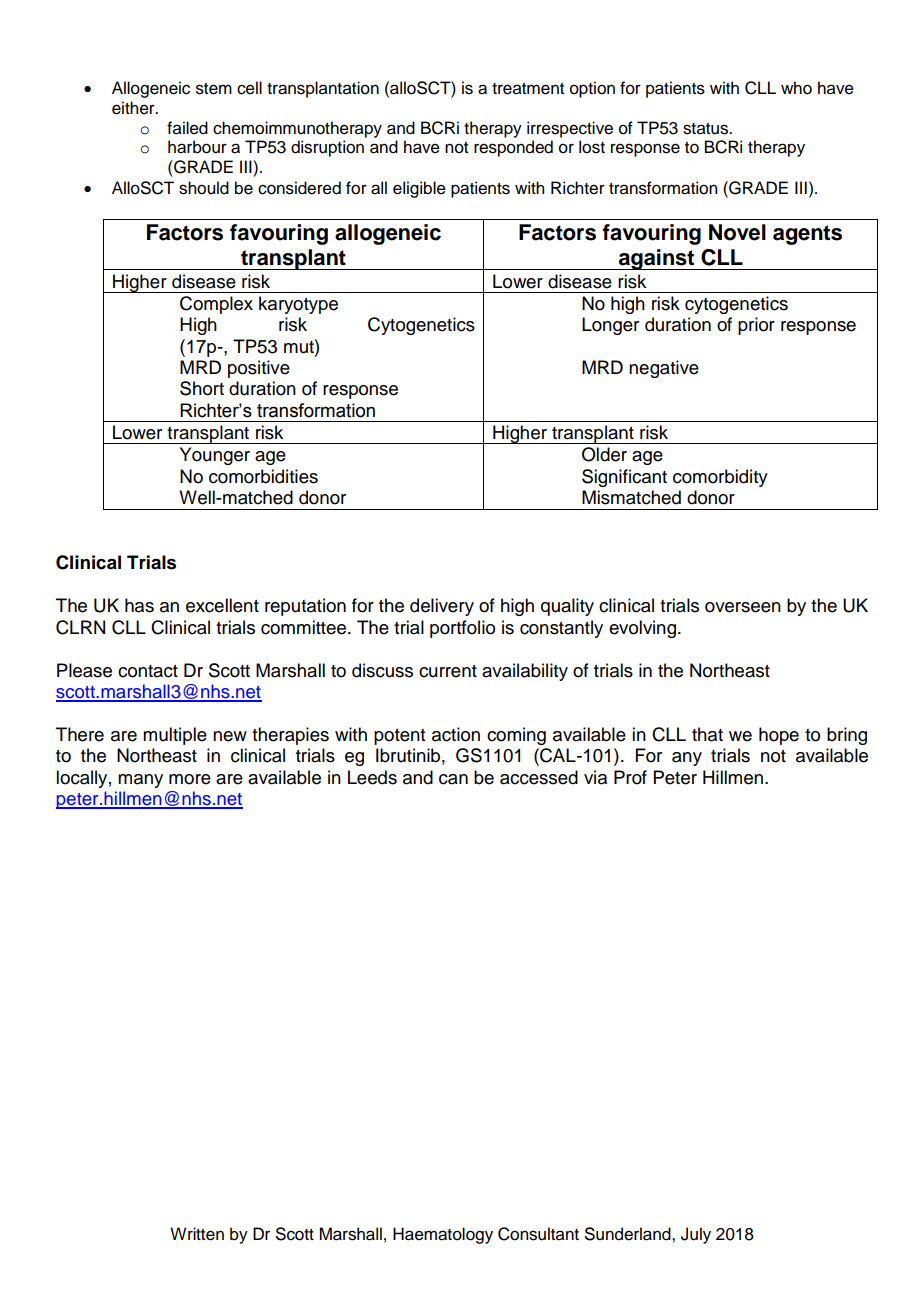  I want to click on Written, so click(197, 1234).
